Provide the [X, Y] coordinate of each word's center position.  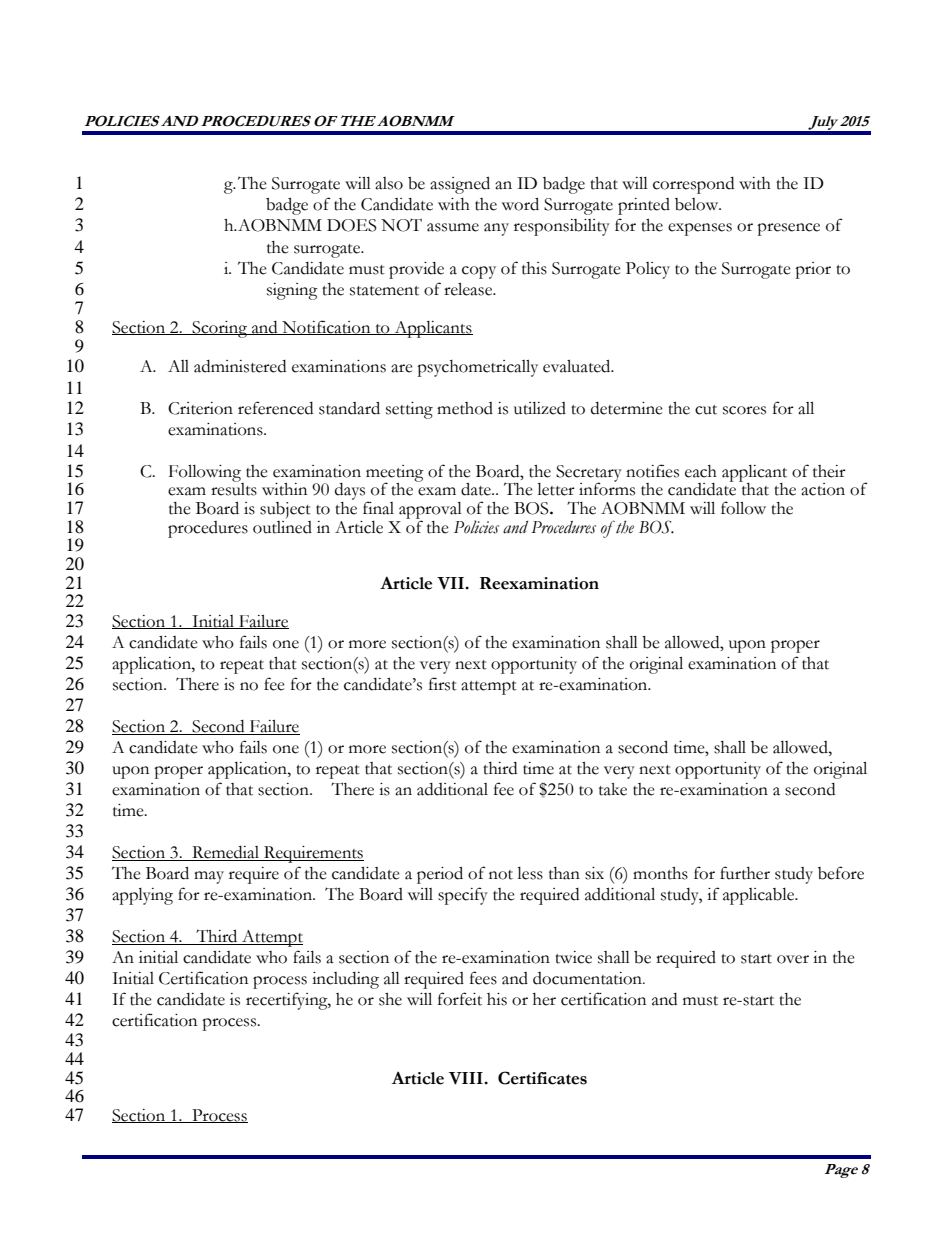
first [443, 684]
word [520, 204]
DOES [352, 225]
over [793, 959]
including [345, 980]
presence [788, 229]
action [823, 489]
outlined [282, 526]
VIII [467, 1078]
